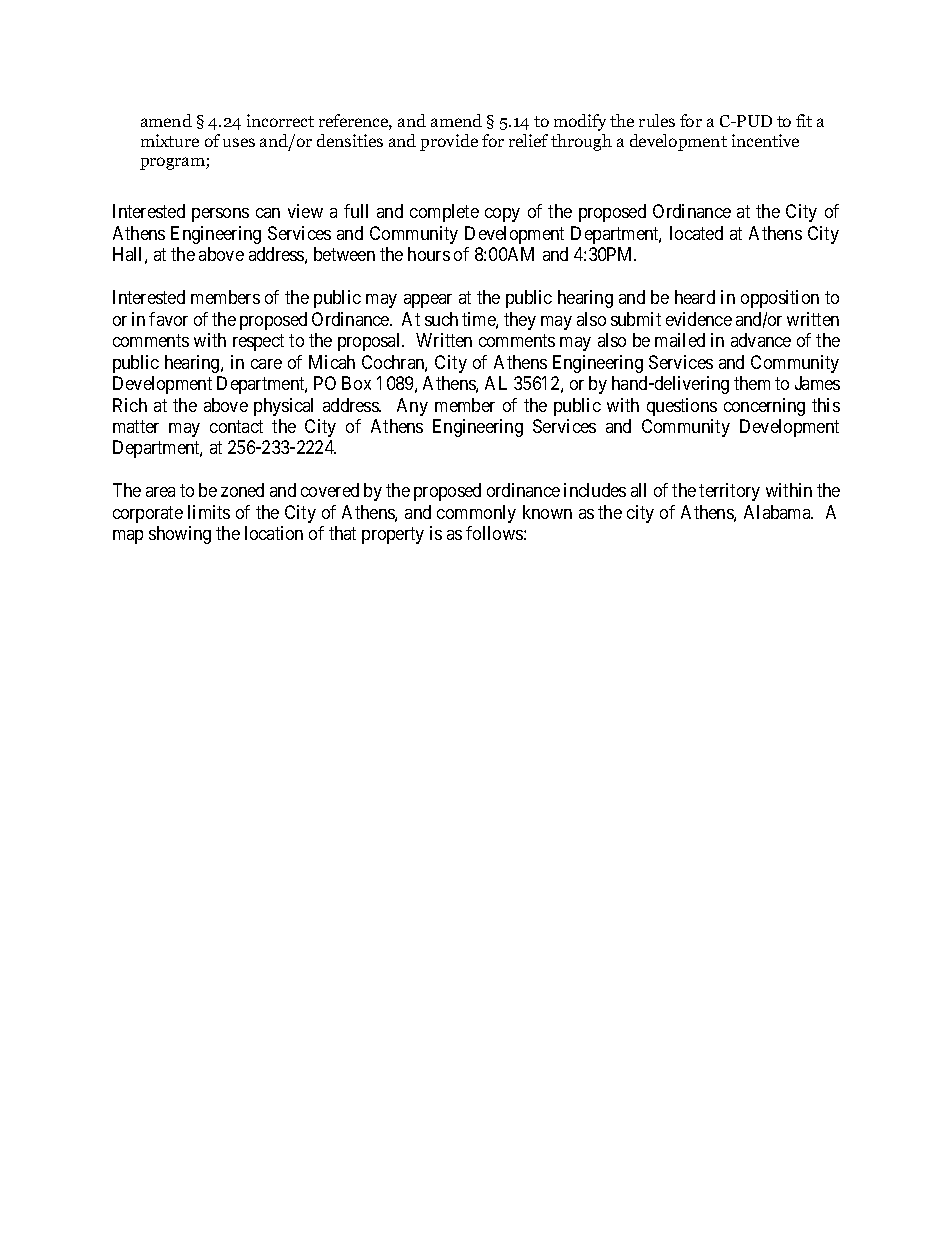  What do you see at coordinates (283, 407) in the image?
I see `physical` at bounding box center [283, 407].
